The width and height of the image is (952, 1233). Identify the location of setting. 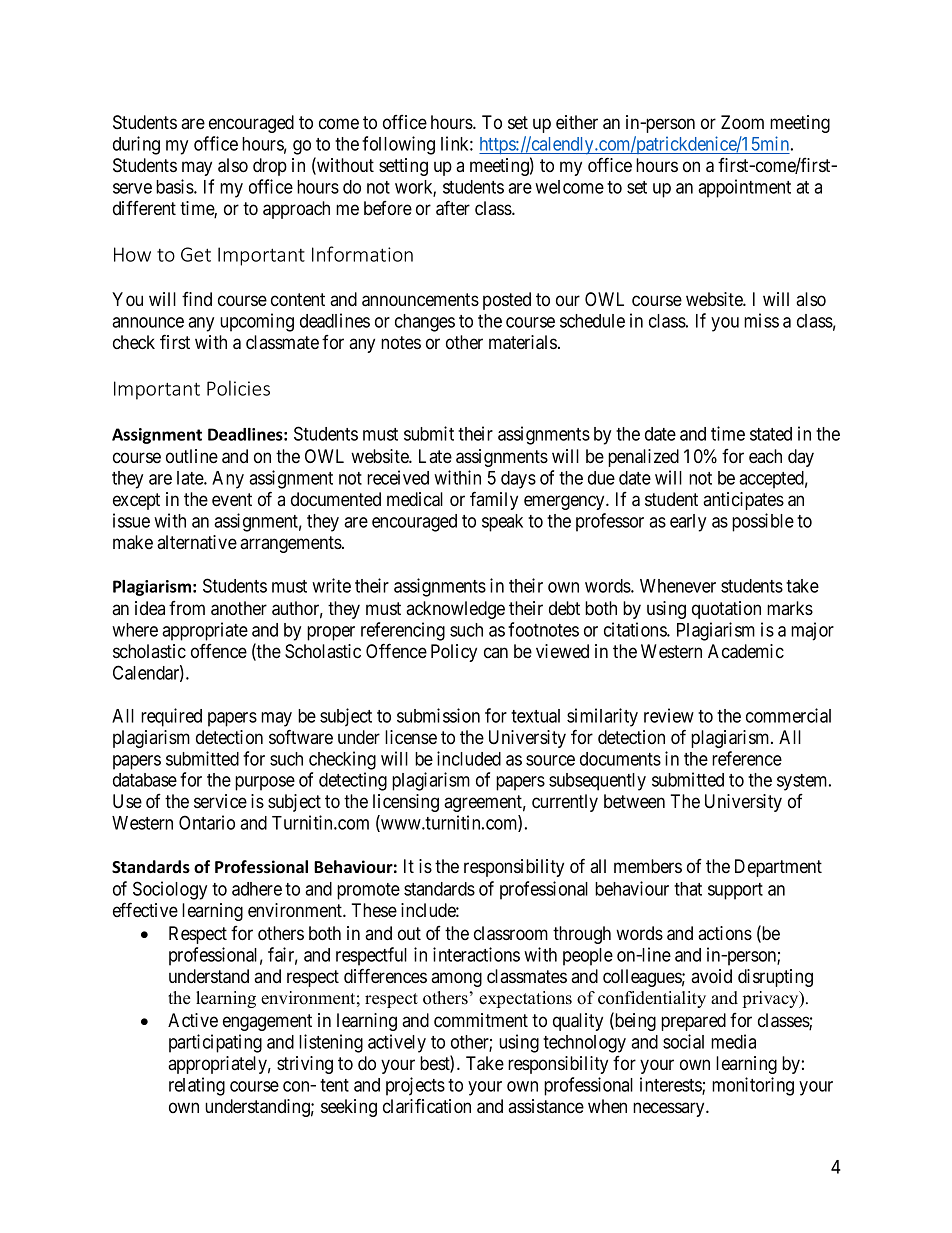
(403, 167).
